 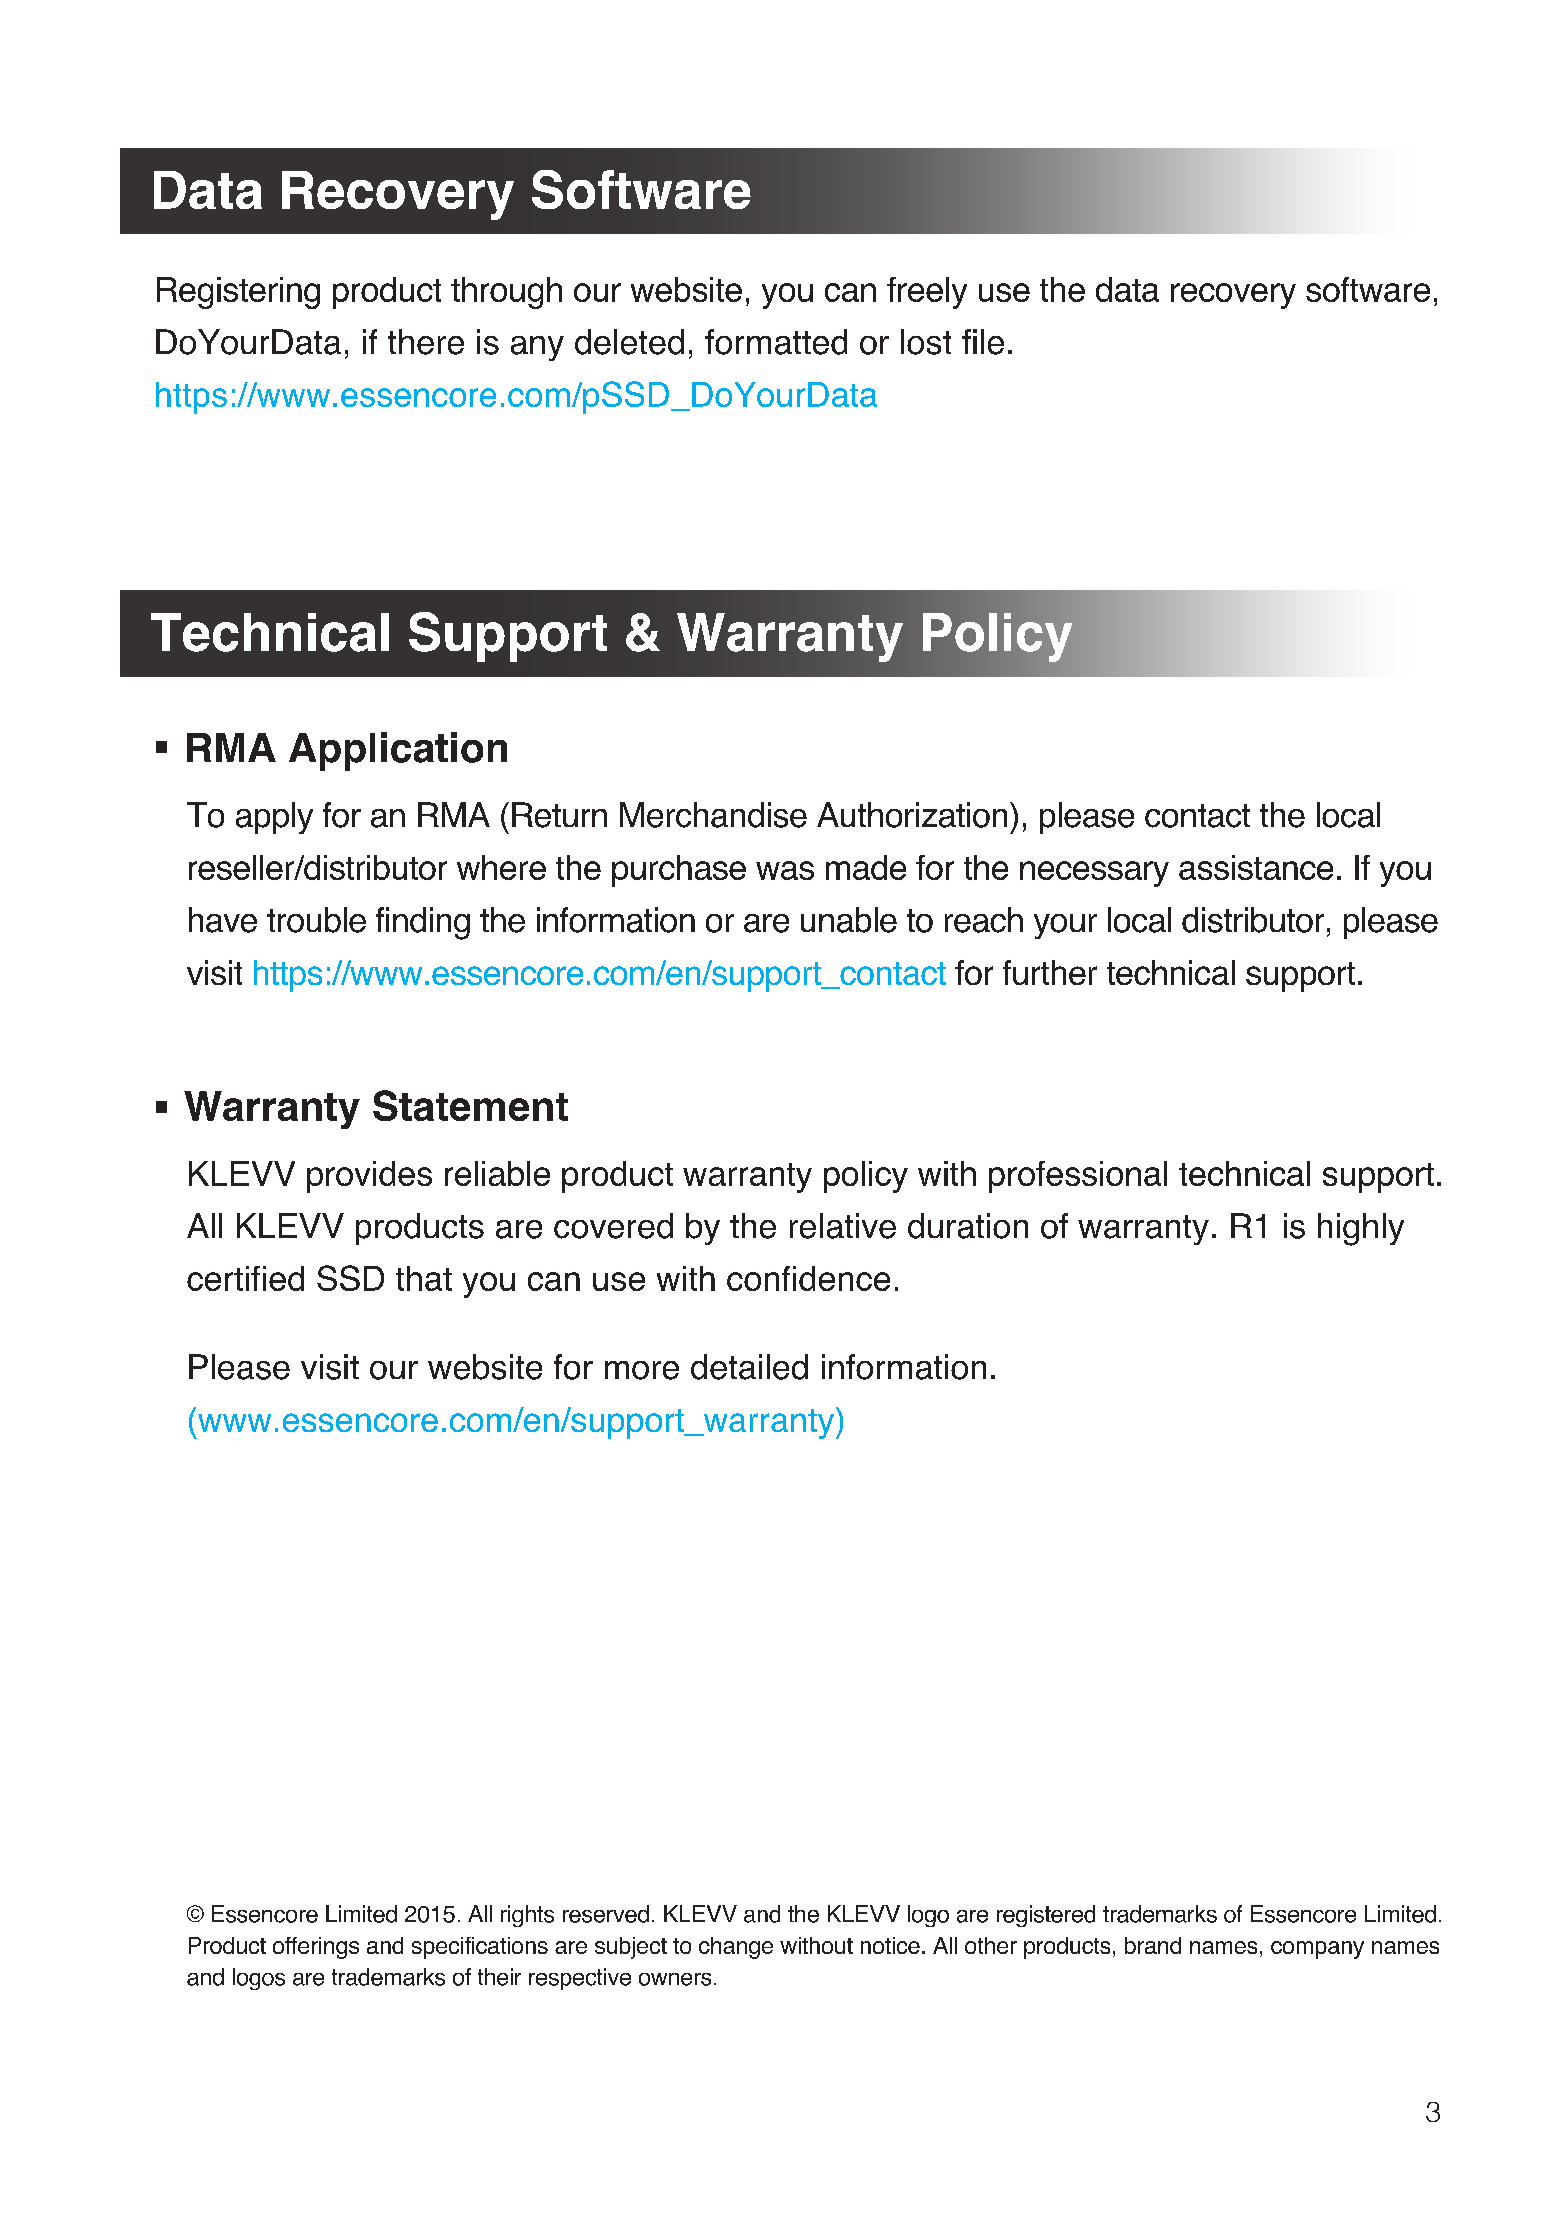 I want to click on formatted, so click(x=776, y=342).
